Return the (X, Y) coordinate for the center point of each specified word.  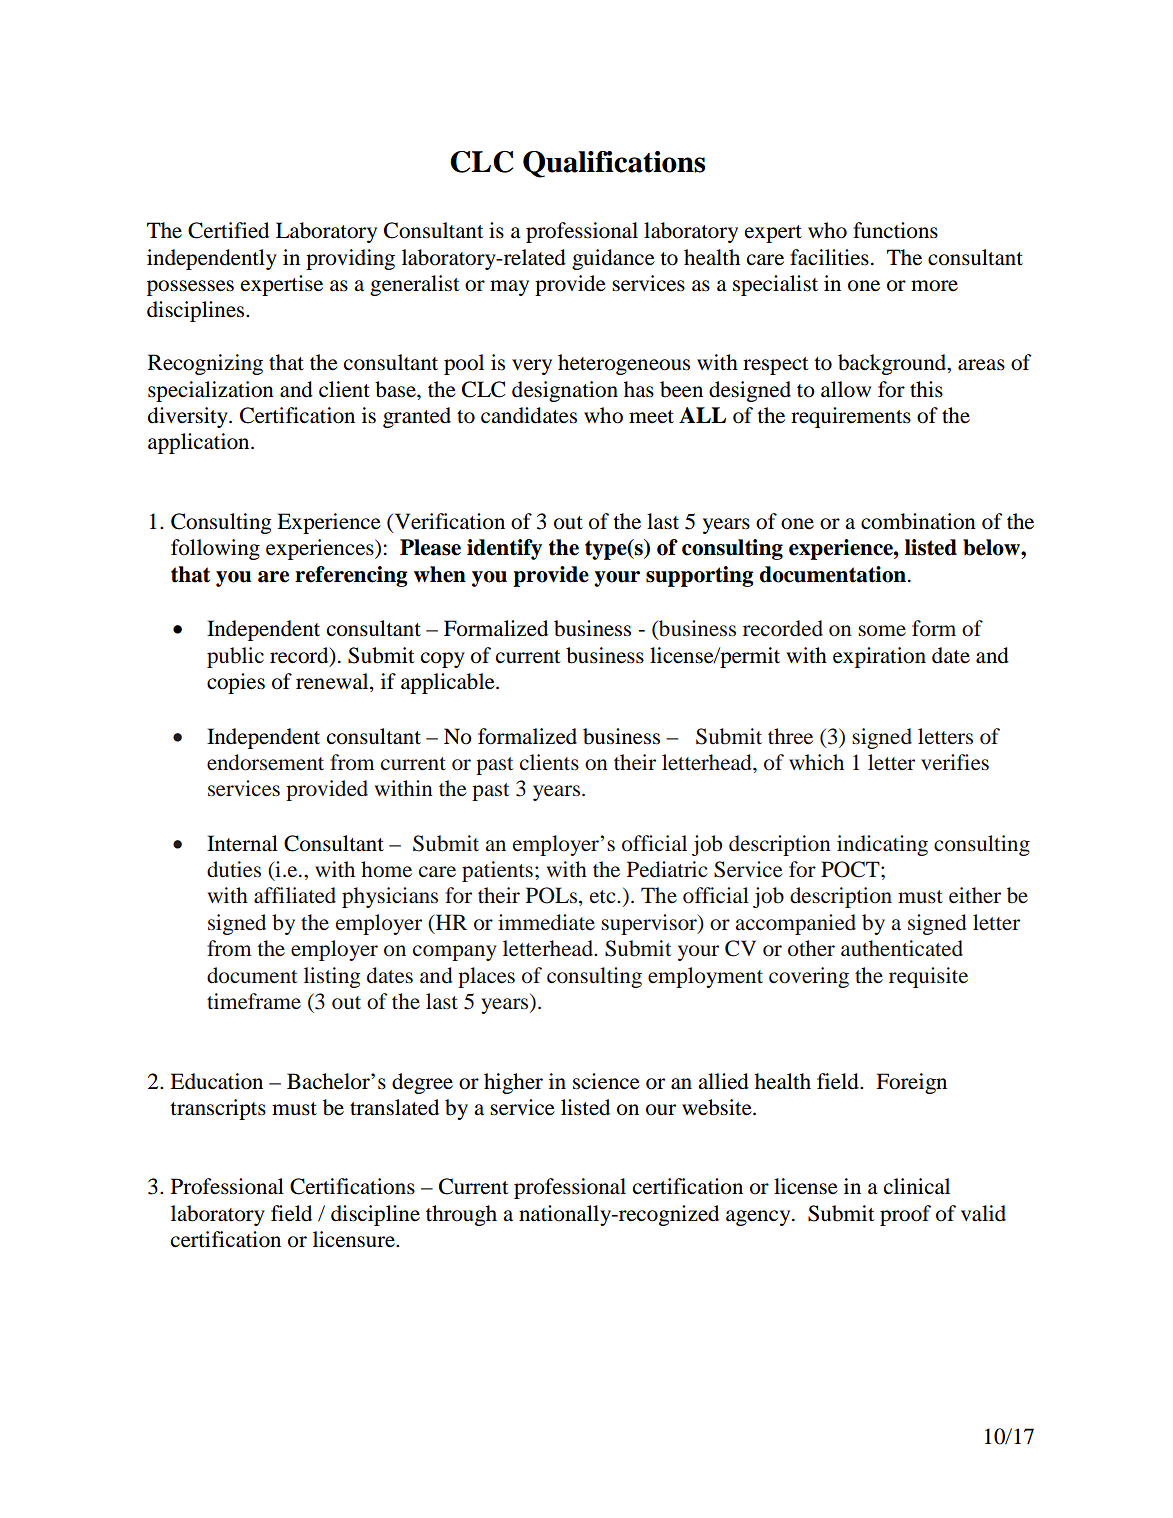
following (215, 549)
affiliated (295, 895)
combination (918, 521)
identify (504, 549)
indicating (882, 845)
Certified (228, 230)
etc (604, 897)
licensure (355, 1239)
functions (895, 230)
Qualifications (614, 164)
